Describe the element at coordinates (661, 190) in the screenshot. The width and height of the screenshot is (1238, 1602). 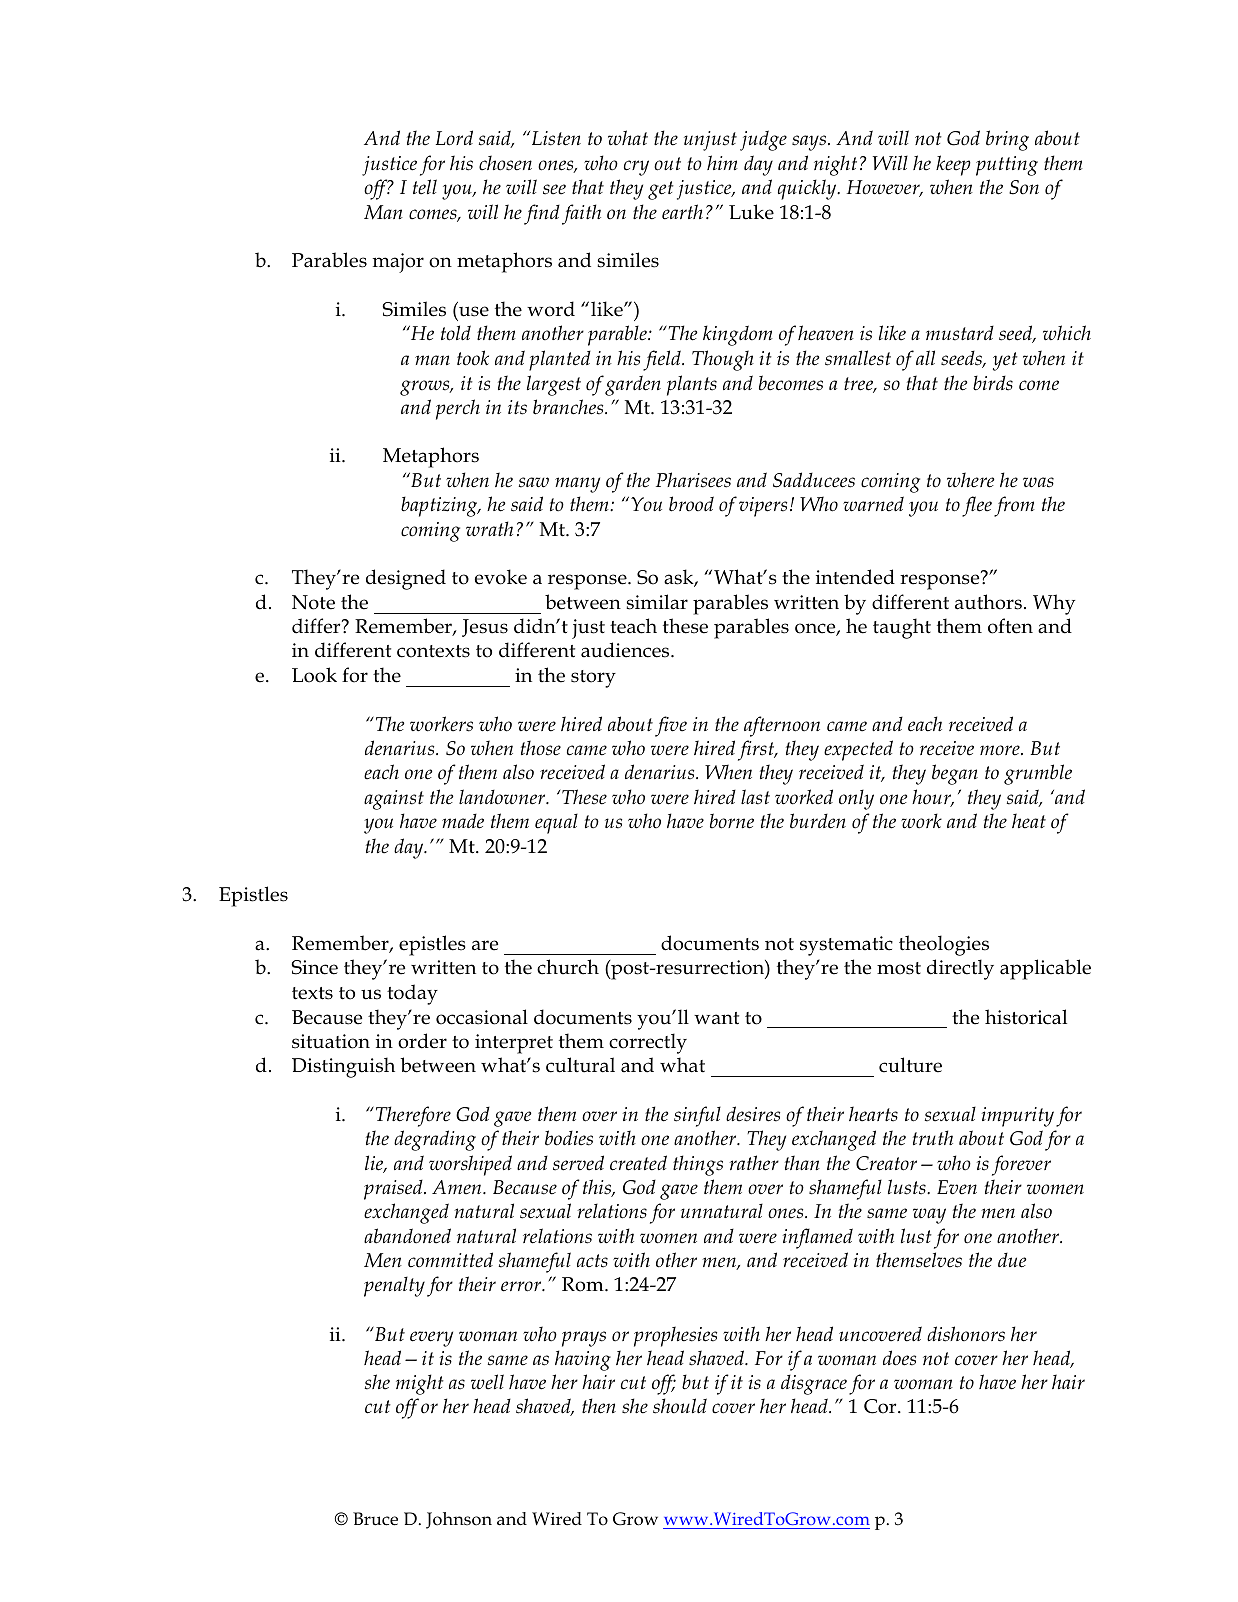
I see `get` at that location.
